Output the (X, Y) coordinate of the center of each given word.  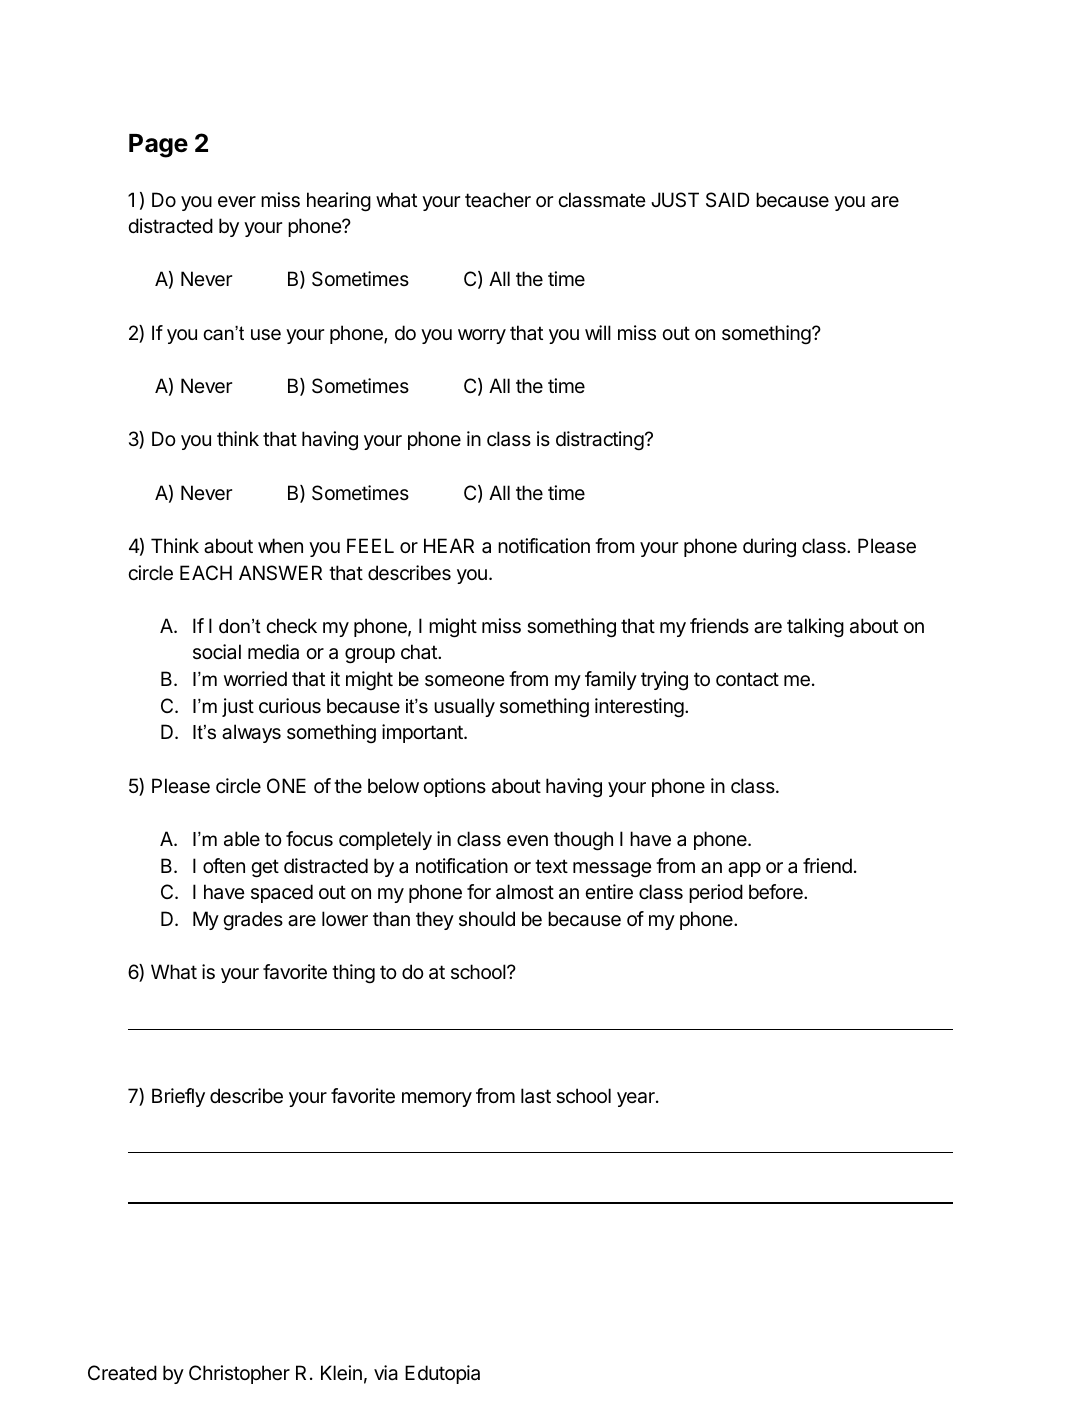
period (716, 893)
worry (482, 336)
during (769, 548)
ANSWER (280, 573)
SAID (727, 199)
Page (158, 146)
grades (253, 921)
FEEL (370, 545)
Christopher (239, 1374)
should (487, 918)
